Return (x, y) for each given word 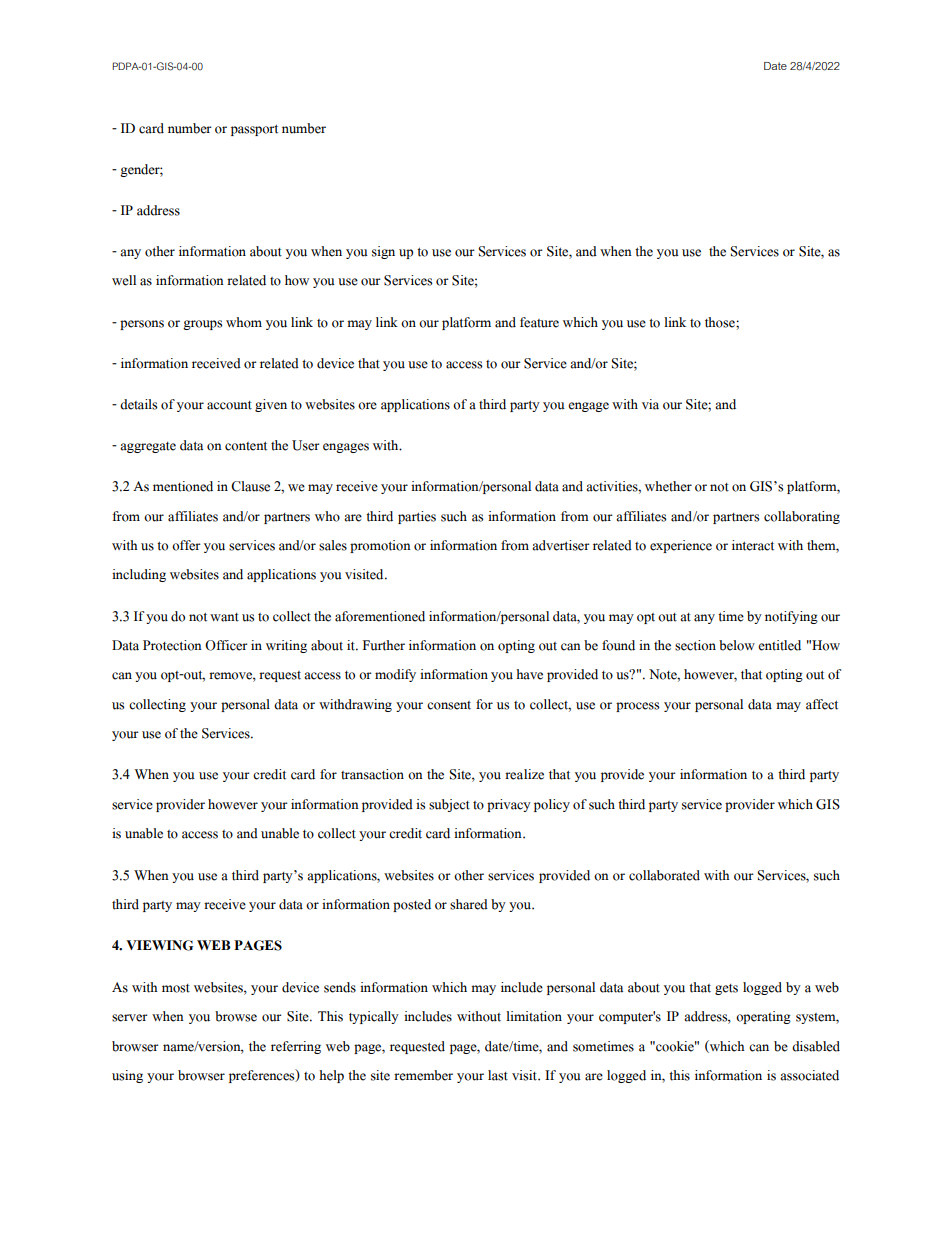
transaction (372, 774)
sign (383, 252)
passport (254, 130)
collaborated (664, 875)
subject (449, 805)
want (224, 617)
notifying (791, 617)
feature (539, 322)
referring (296, 1047)
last (498, 1075)
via (650, 404)
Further (384, 645)
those (721, 322)
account (229, 405)
